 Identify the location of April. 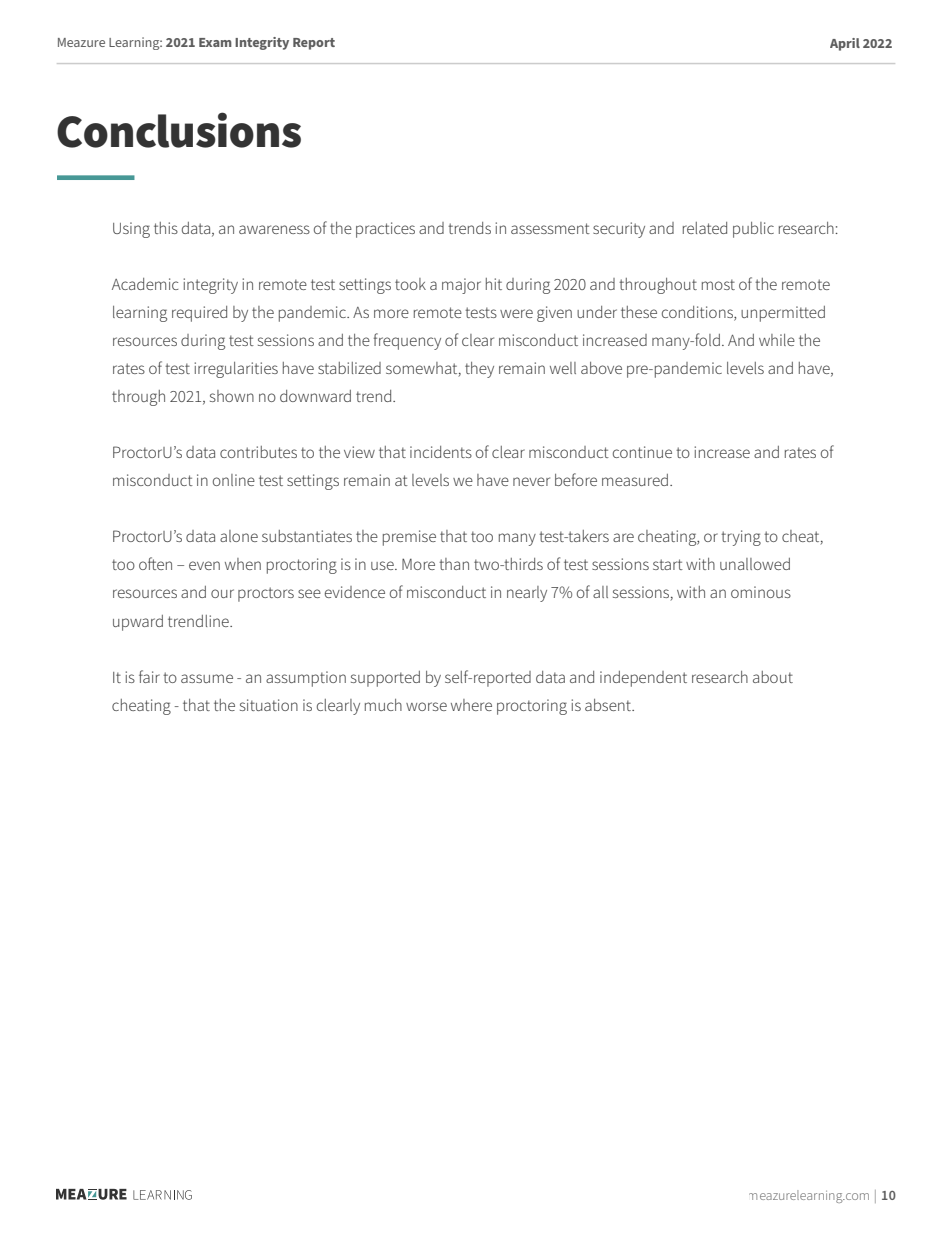
(845, 44).
